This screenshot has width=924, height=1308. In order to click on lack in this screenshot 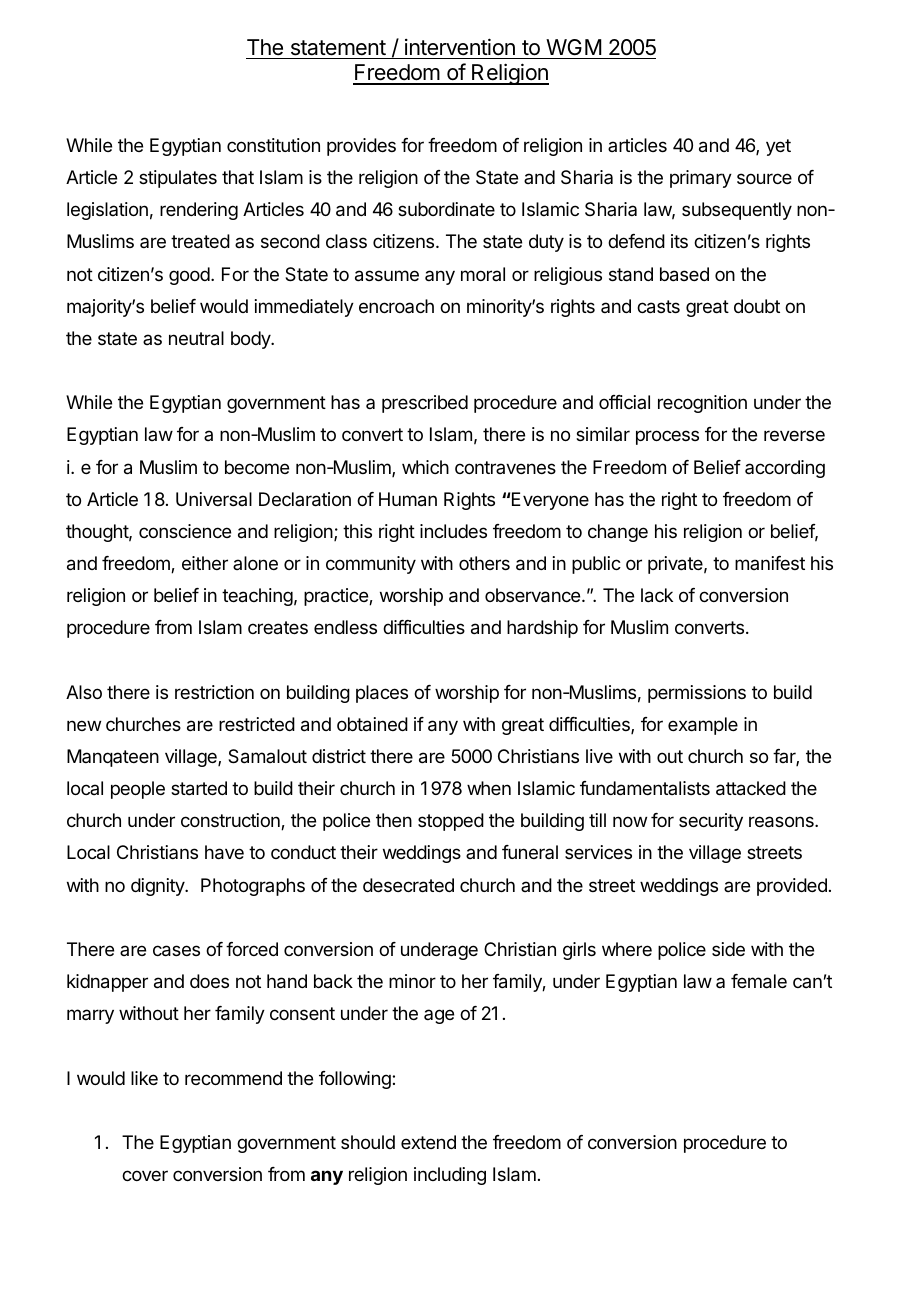, I will do `click(657, 595)`.
